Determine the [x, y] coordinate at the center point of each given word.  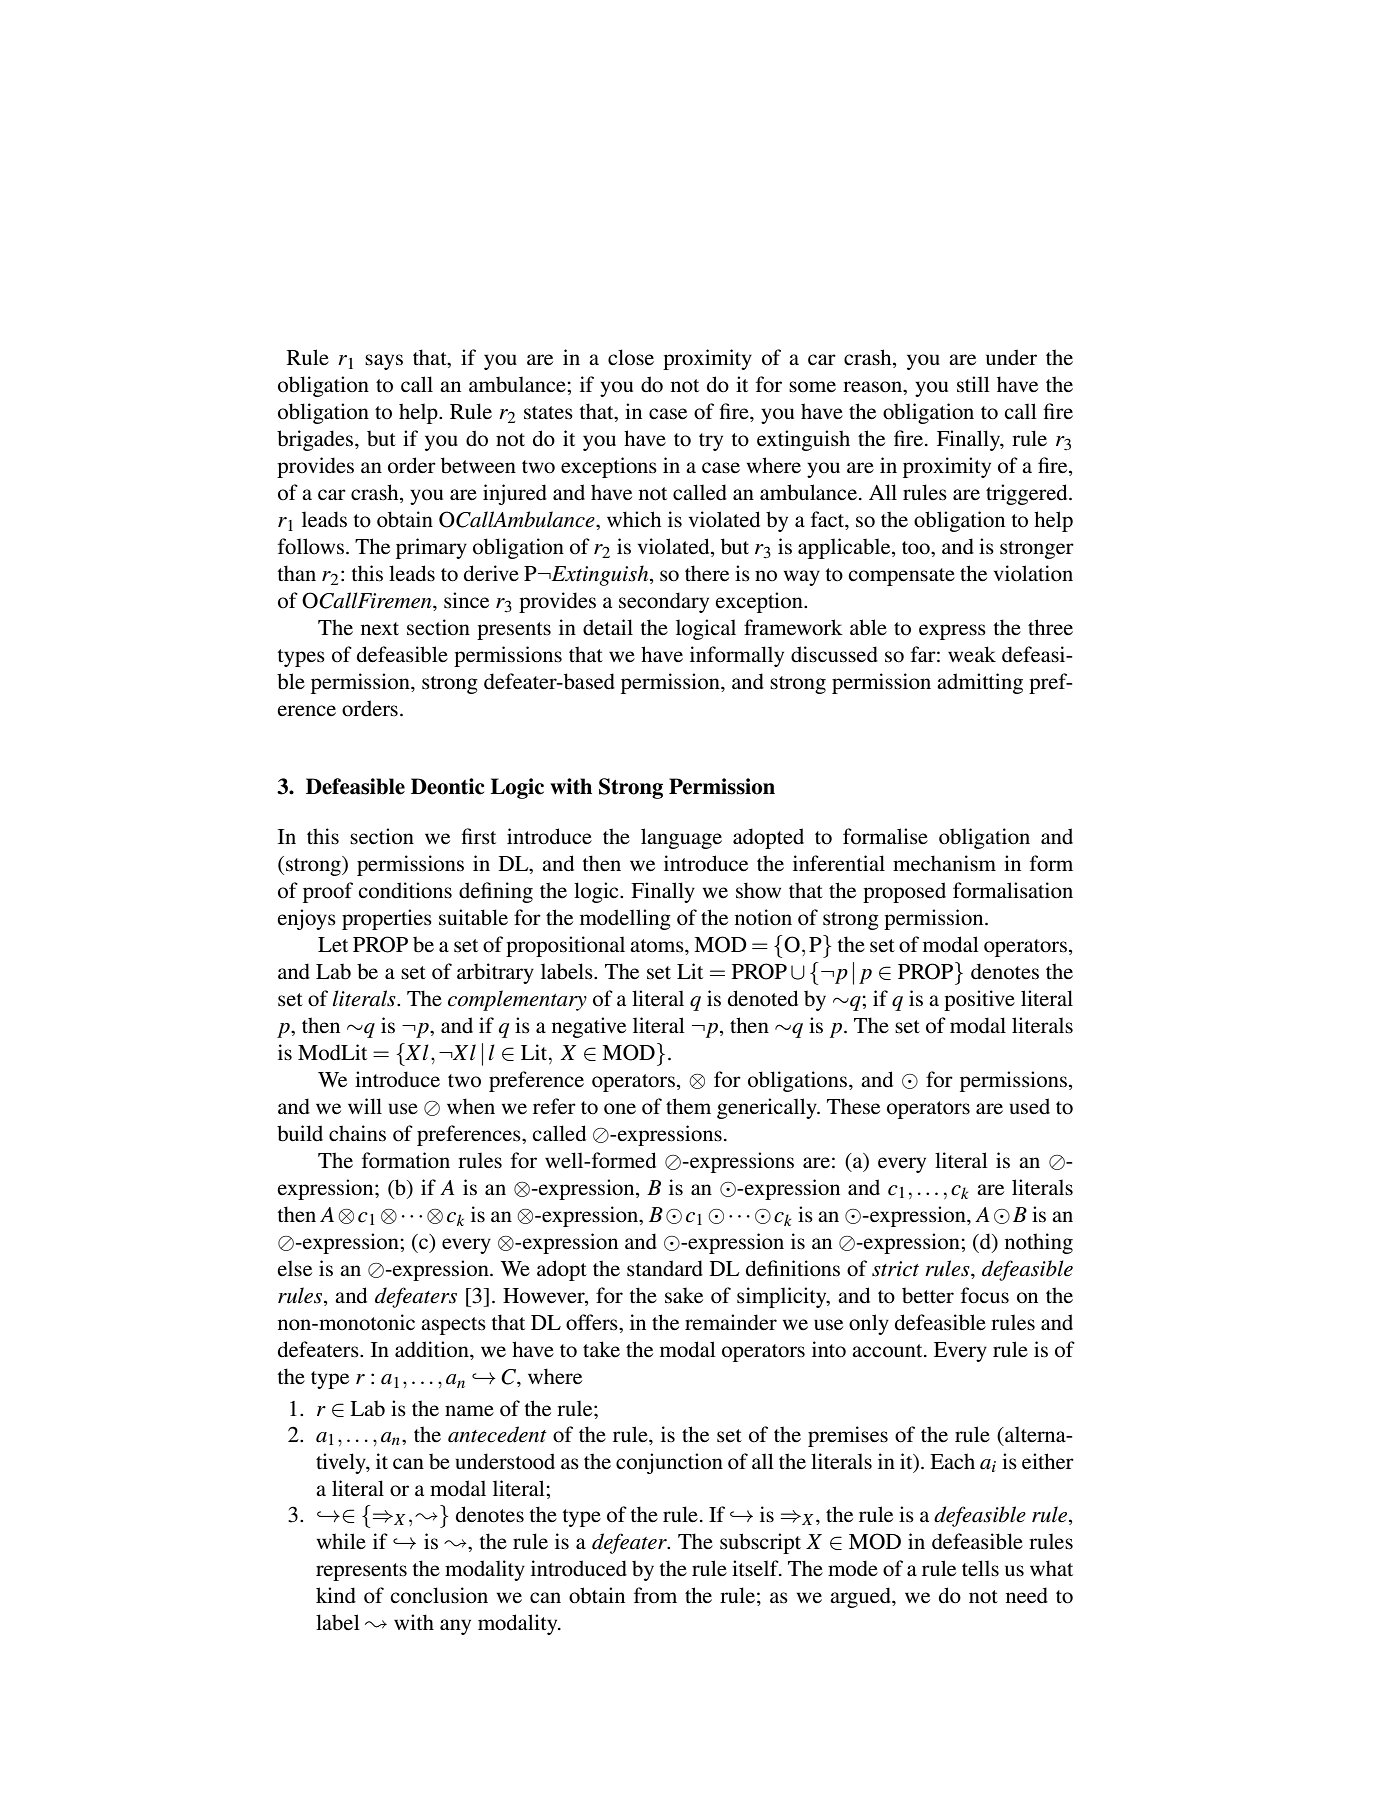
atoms [658, 946]
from [655, 1595]
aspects [453, 1326]
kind [336, 1595]
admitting [980, 683]
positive [979, 1000]
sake [684, 1295]
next [380, 629]
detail [608, 627]
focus [985, 1295]
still [973, 384]
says [384, 362]
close [631, 357]
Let [333, 945]
